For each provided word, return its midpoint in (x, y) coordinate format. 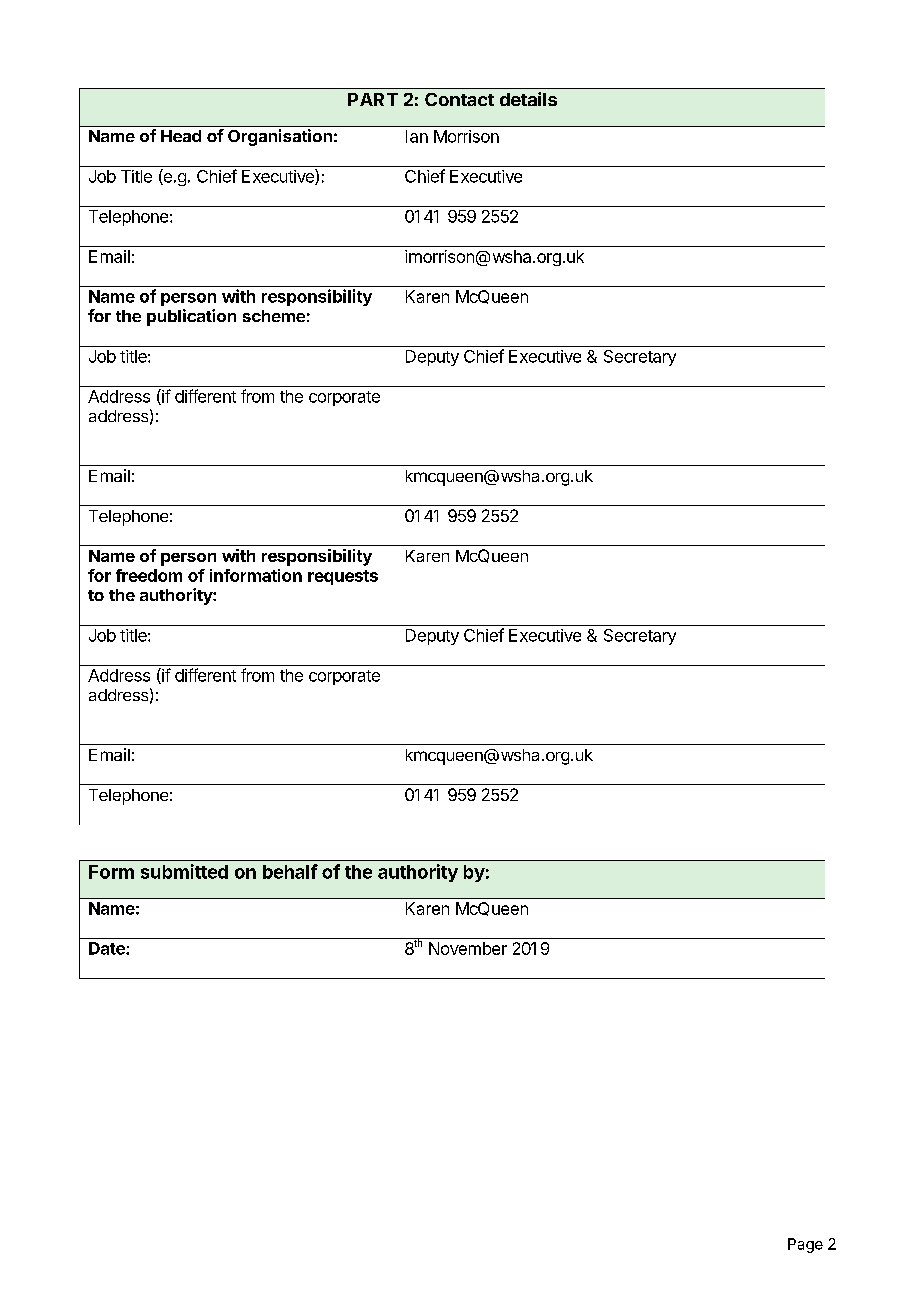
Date (108, 948)
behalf (290, 871)
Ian (417, 136)
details (528, 99)
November (468, 948)
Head (181, 136)
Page (805, 1245)
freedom (149, 575)
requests (343, 577)
